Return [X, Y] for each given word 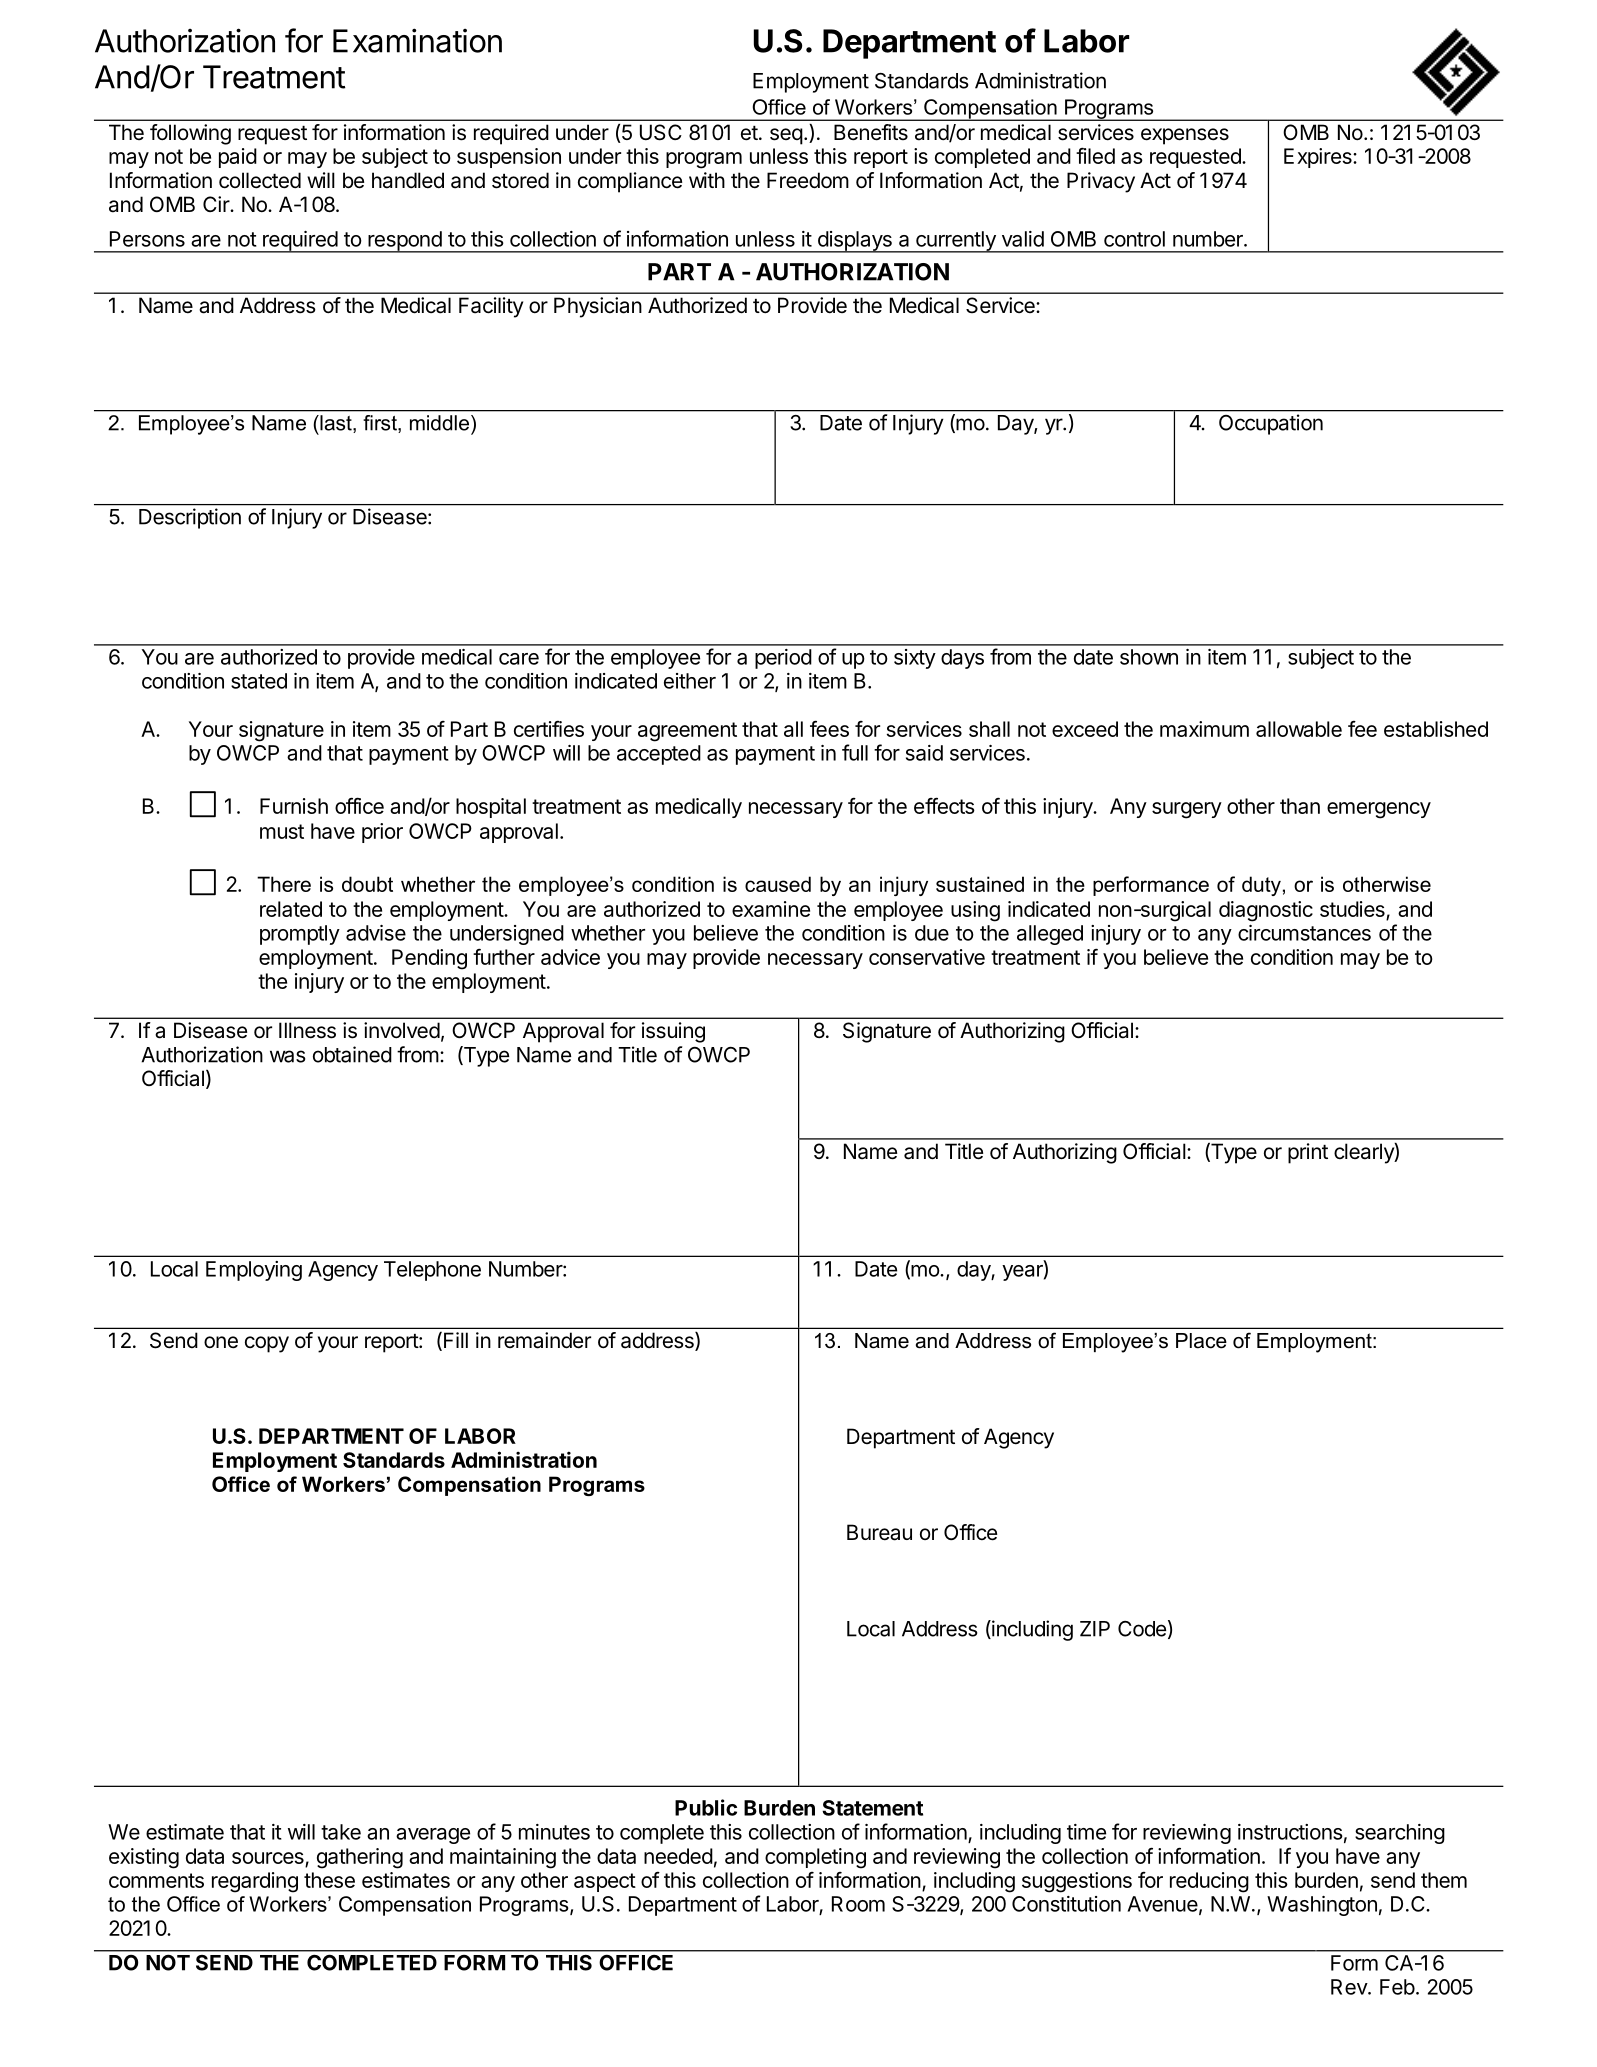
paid [238, 158]
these [329, 1880]
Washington [1322, 1906]
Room [858, 1904]
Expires [1319, 158]
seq [786, 136]
